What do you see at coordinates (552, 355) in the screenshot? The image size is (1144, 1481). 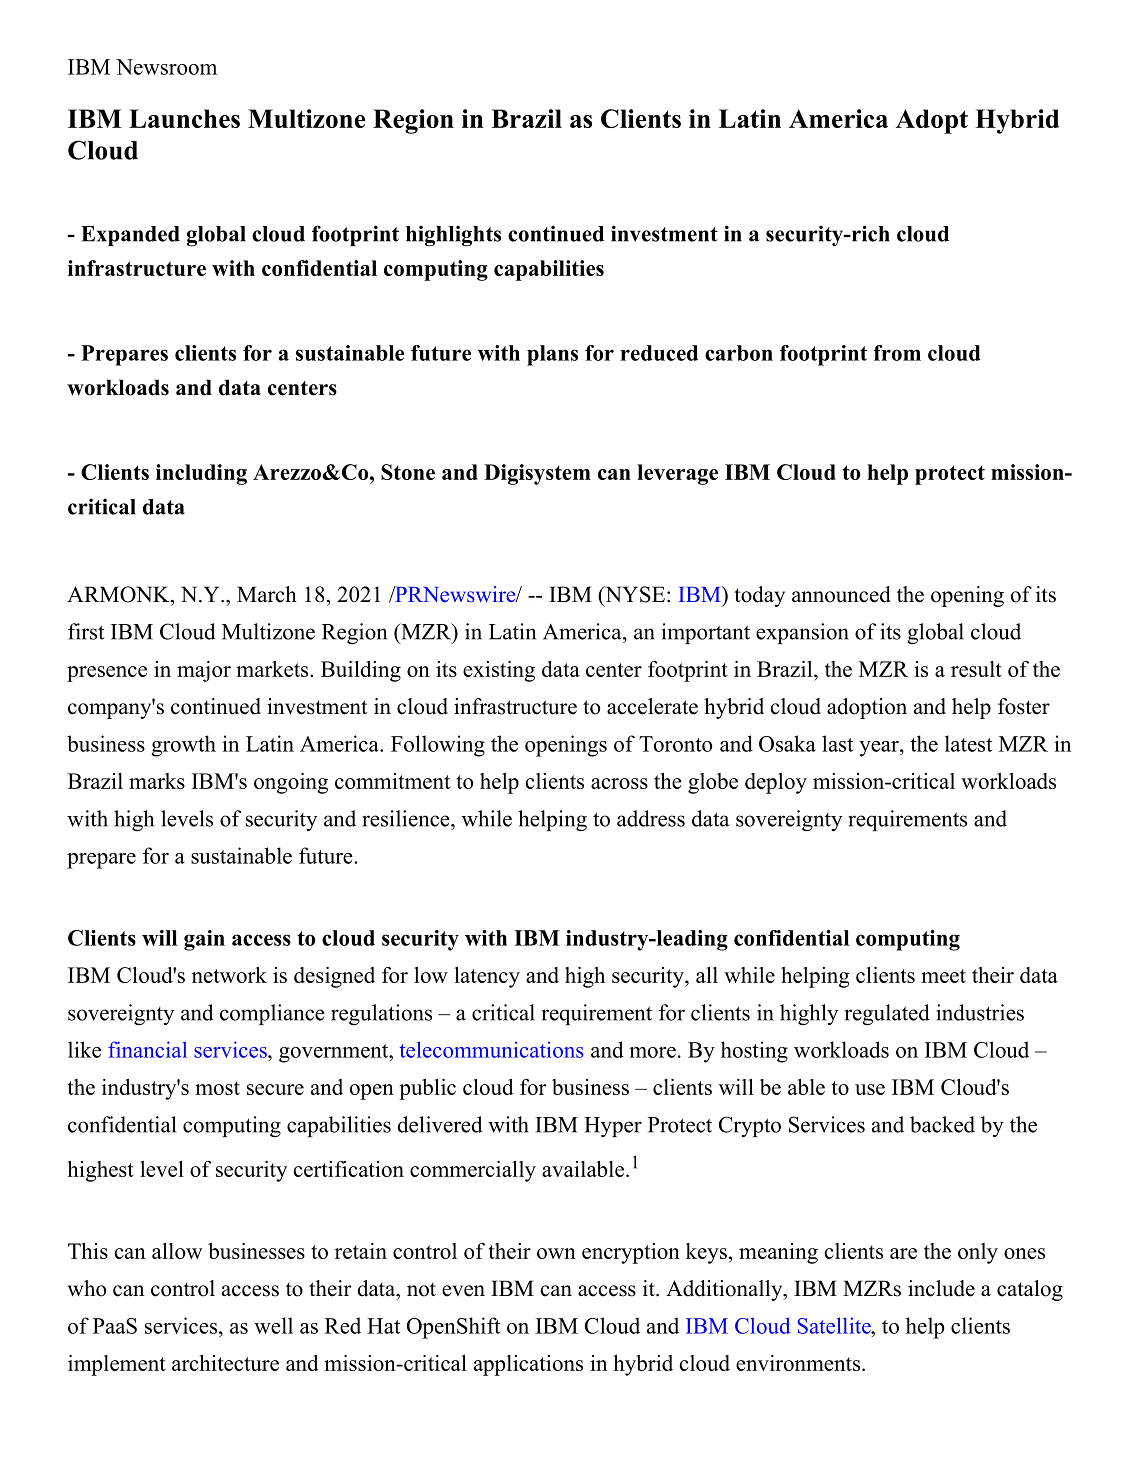 I see `plans` at bounding box center [552, 355].
